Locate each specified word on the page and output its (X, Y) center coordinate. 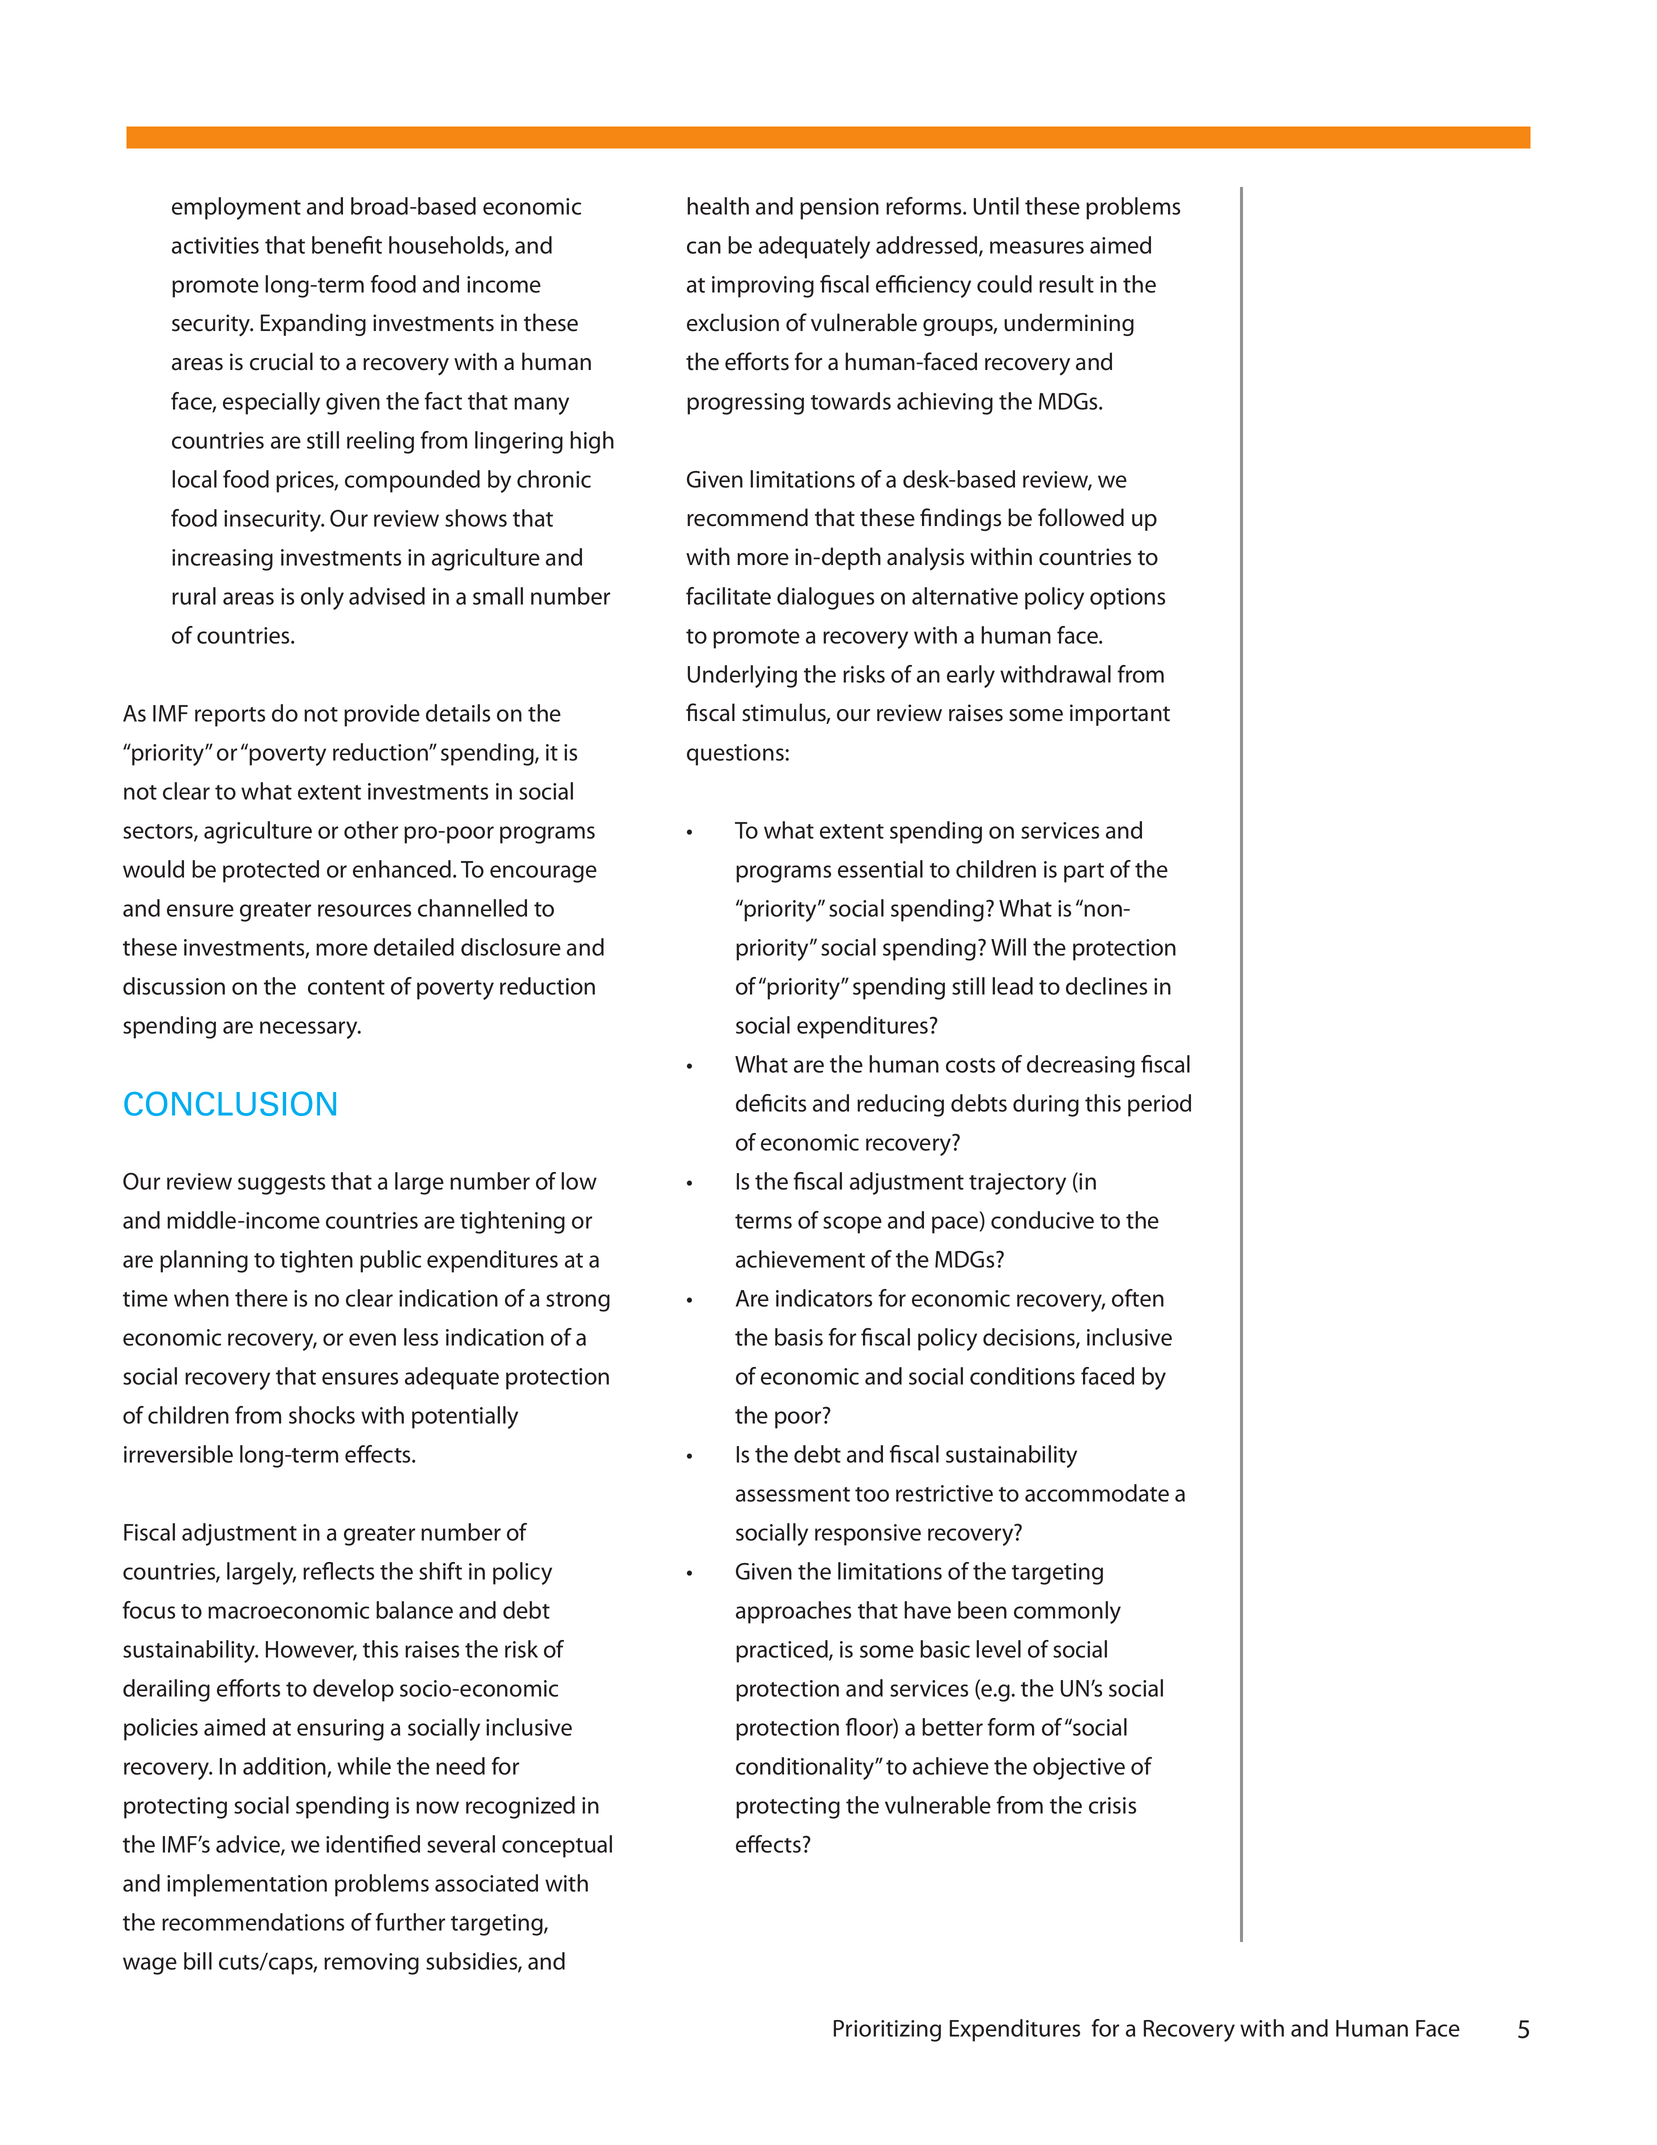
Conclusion (230, 1103)
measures (1037, 247)
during (1046, 1105)
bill (198, 1961)
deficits (771, 1103)
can (704, 247)
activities (215, 245)
